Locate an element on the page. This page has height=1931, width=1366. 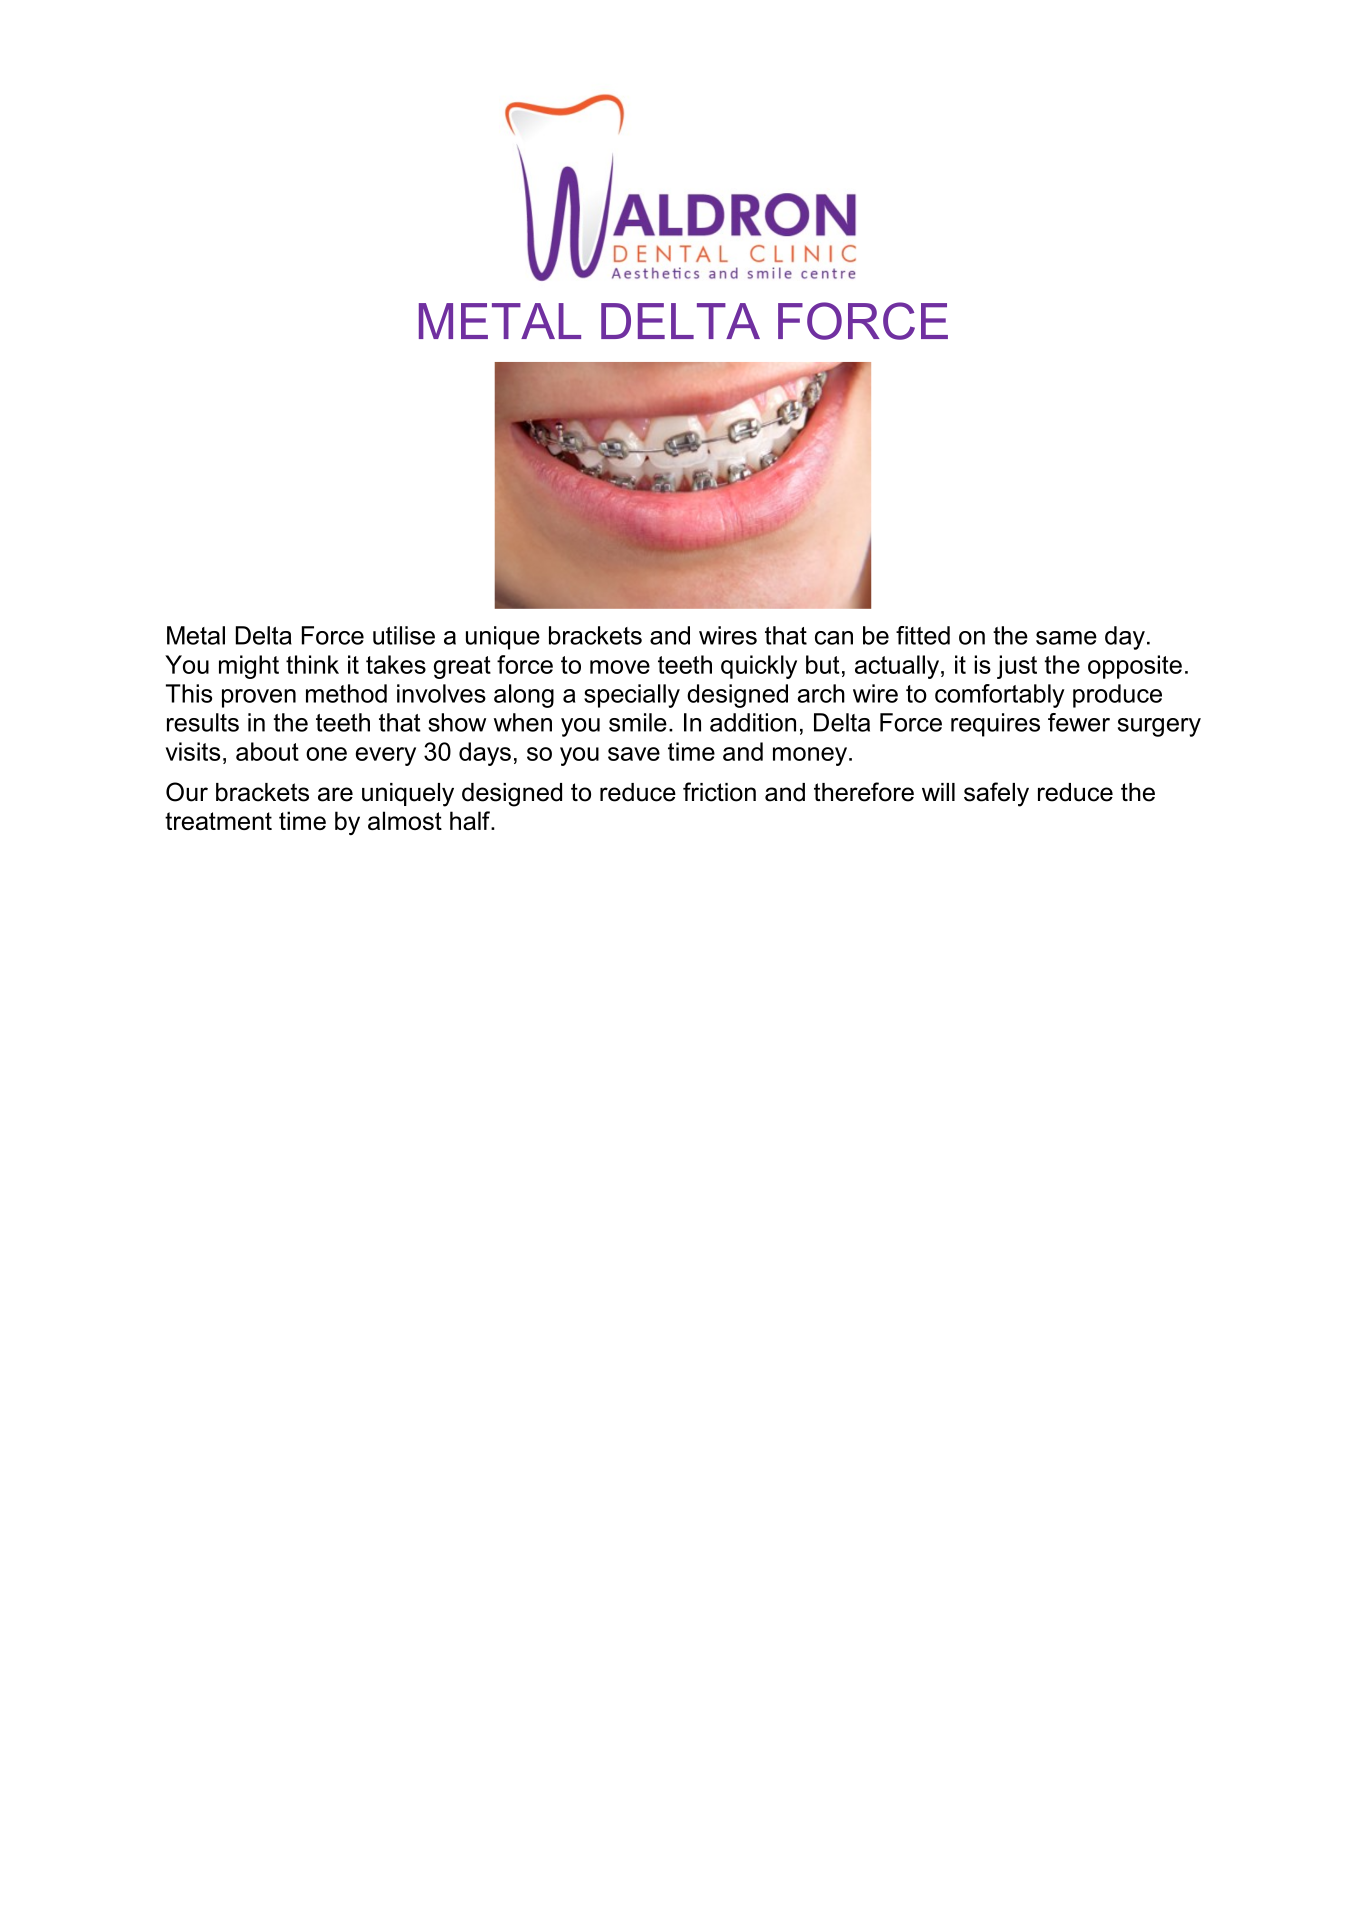
half is located at coordinates (471, 820).
